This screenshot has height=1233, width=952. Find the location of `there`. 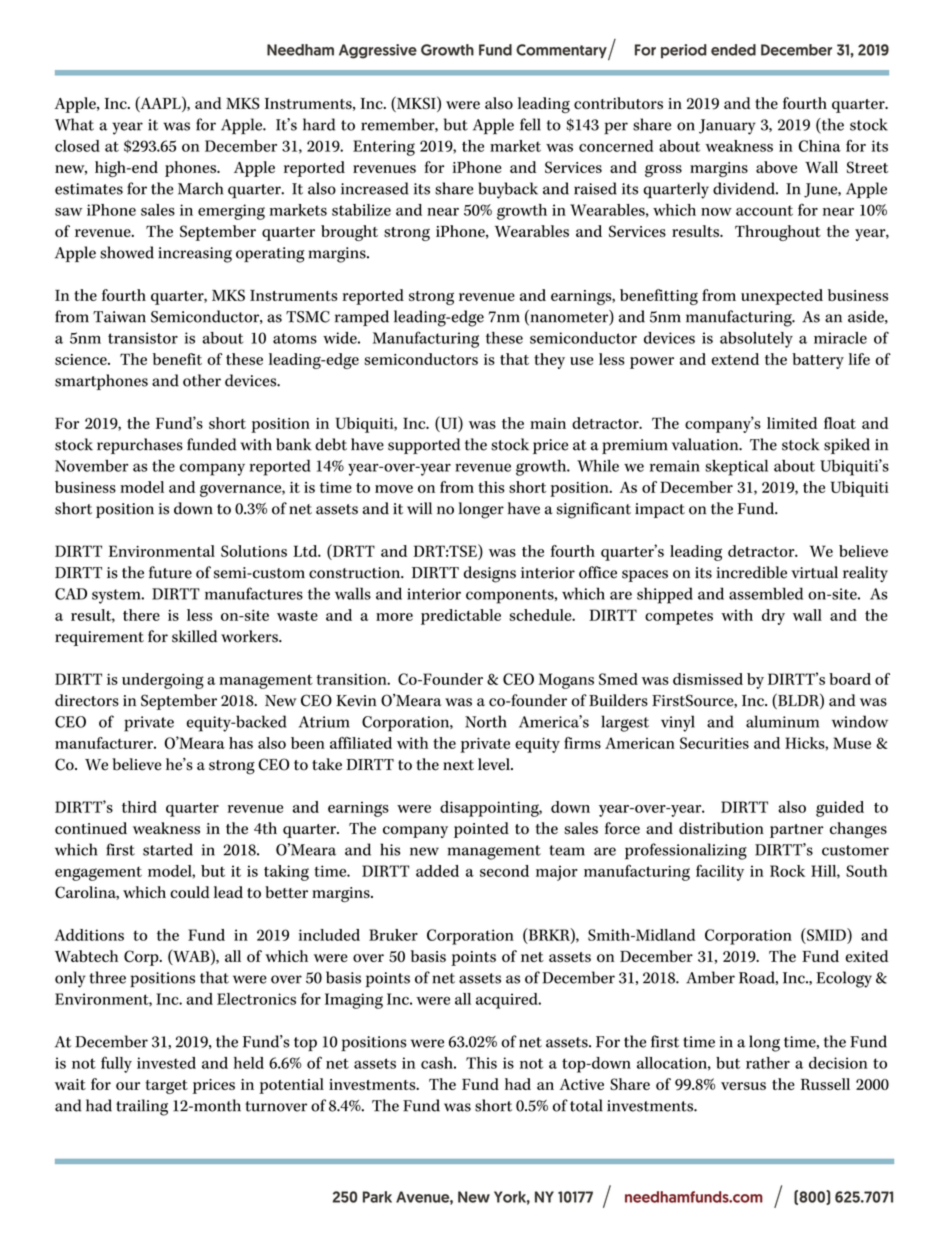

there is located at coordinates (141, 615).
